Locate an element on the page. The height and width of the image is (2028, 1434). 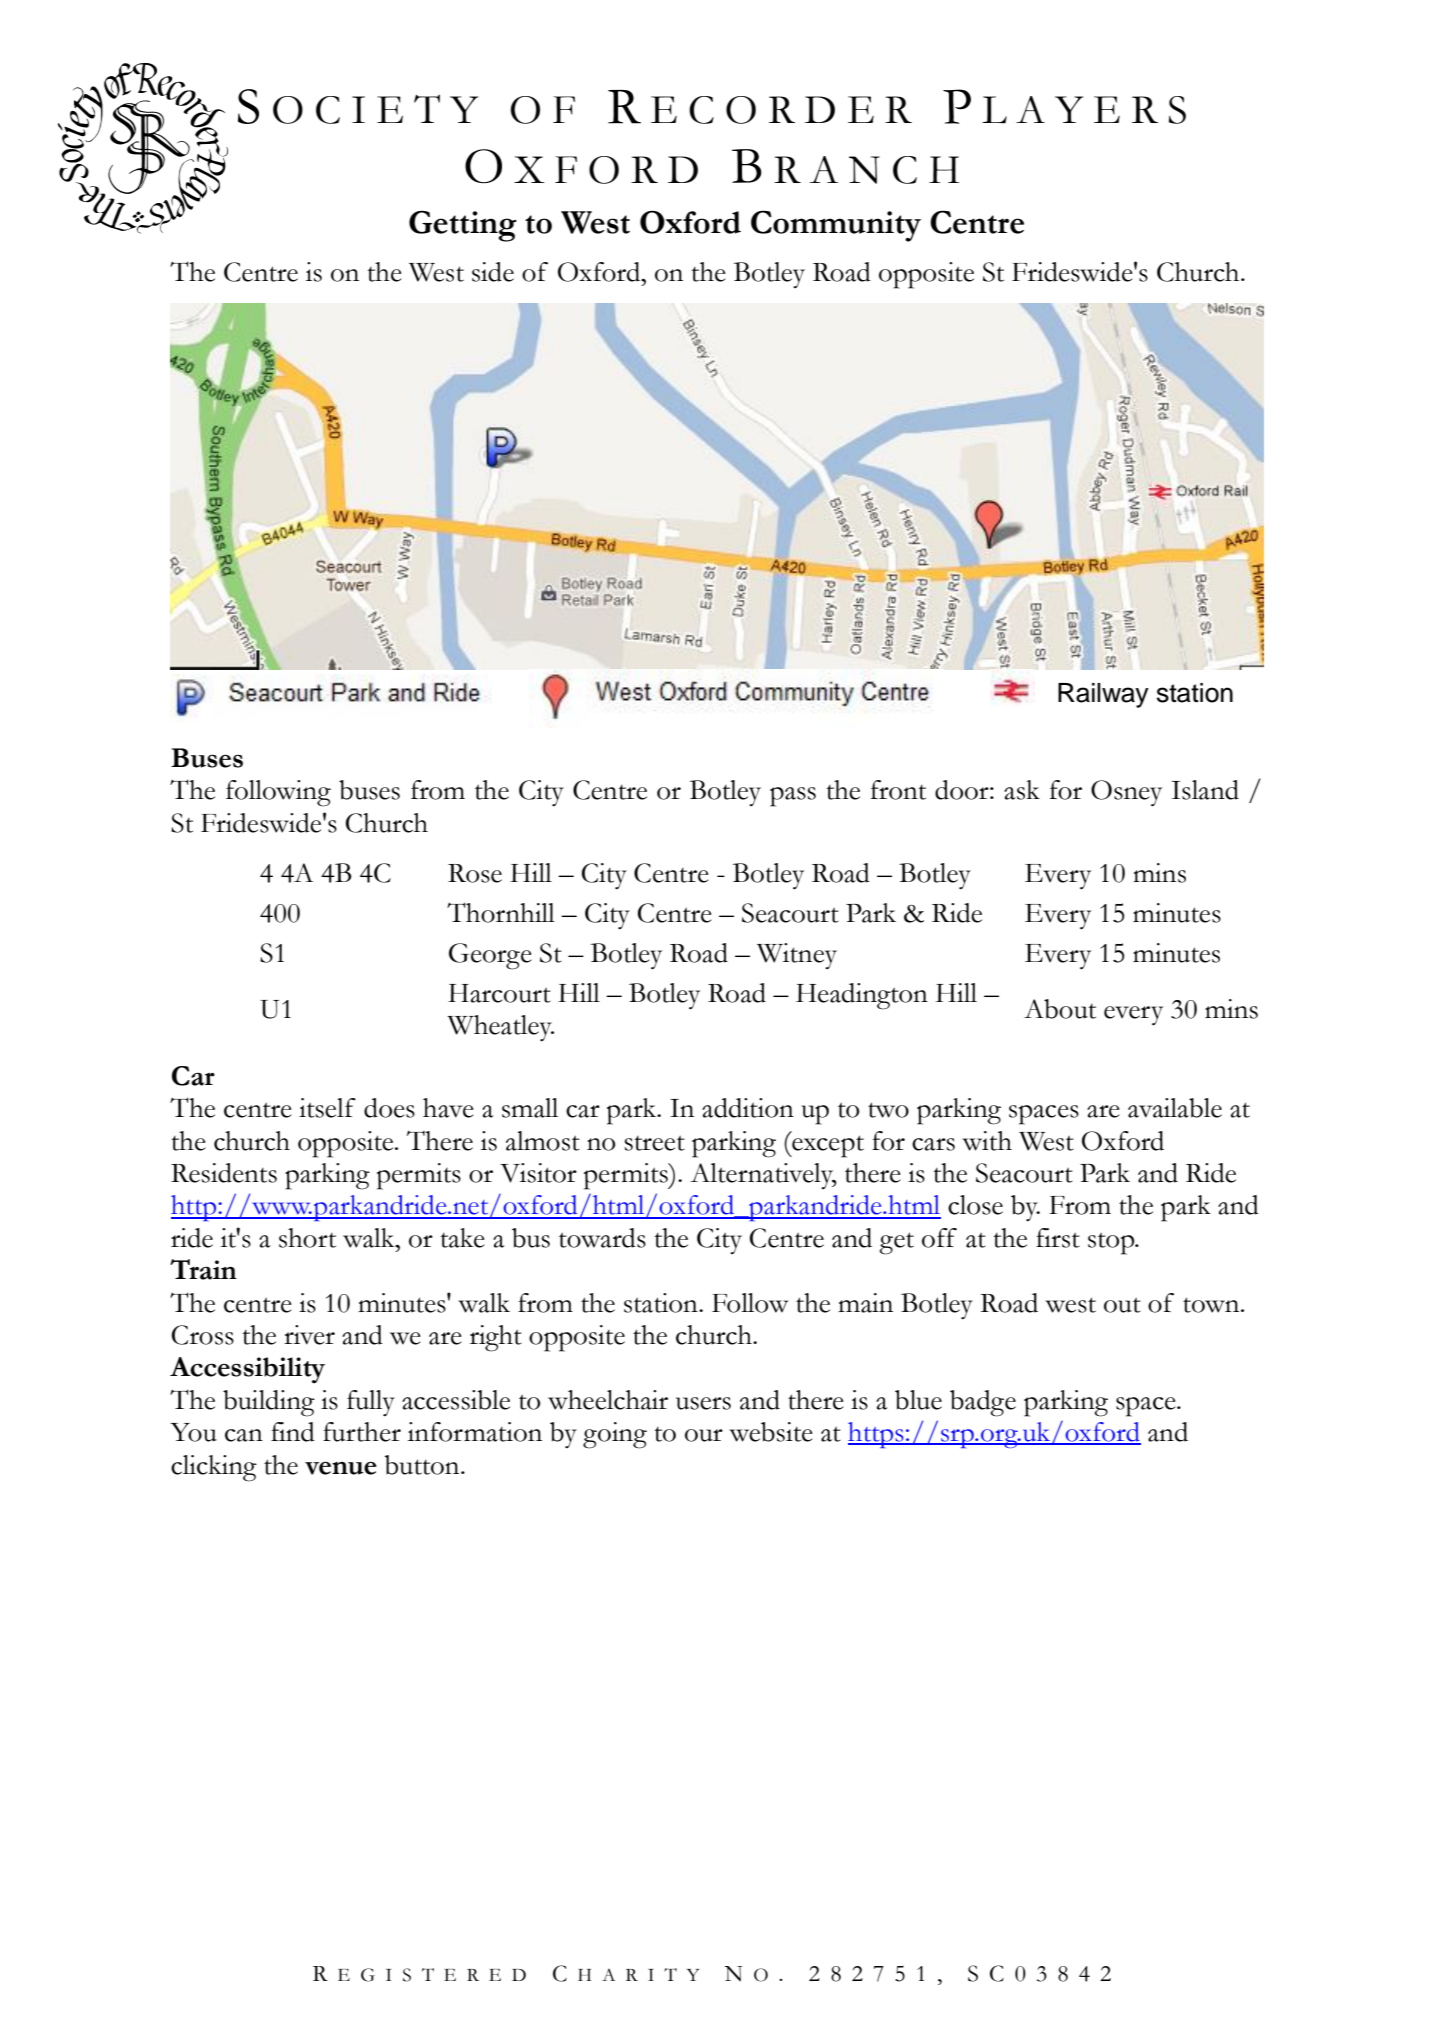
addition is located at coordinates (748, 1108).
